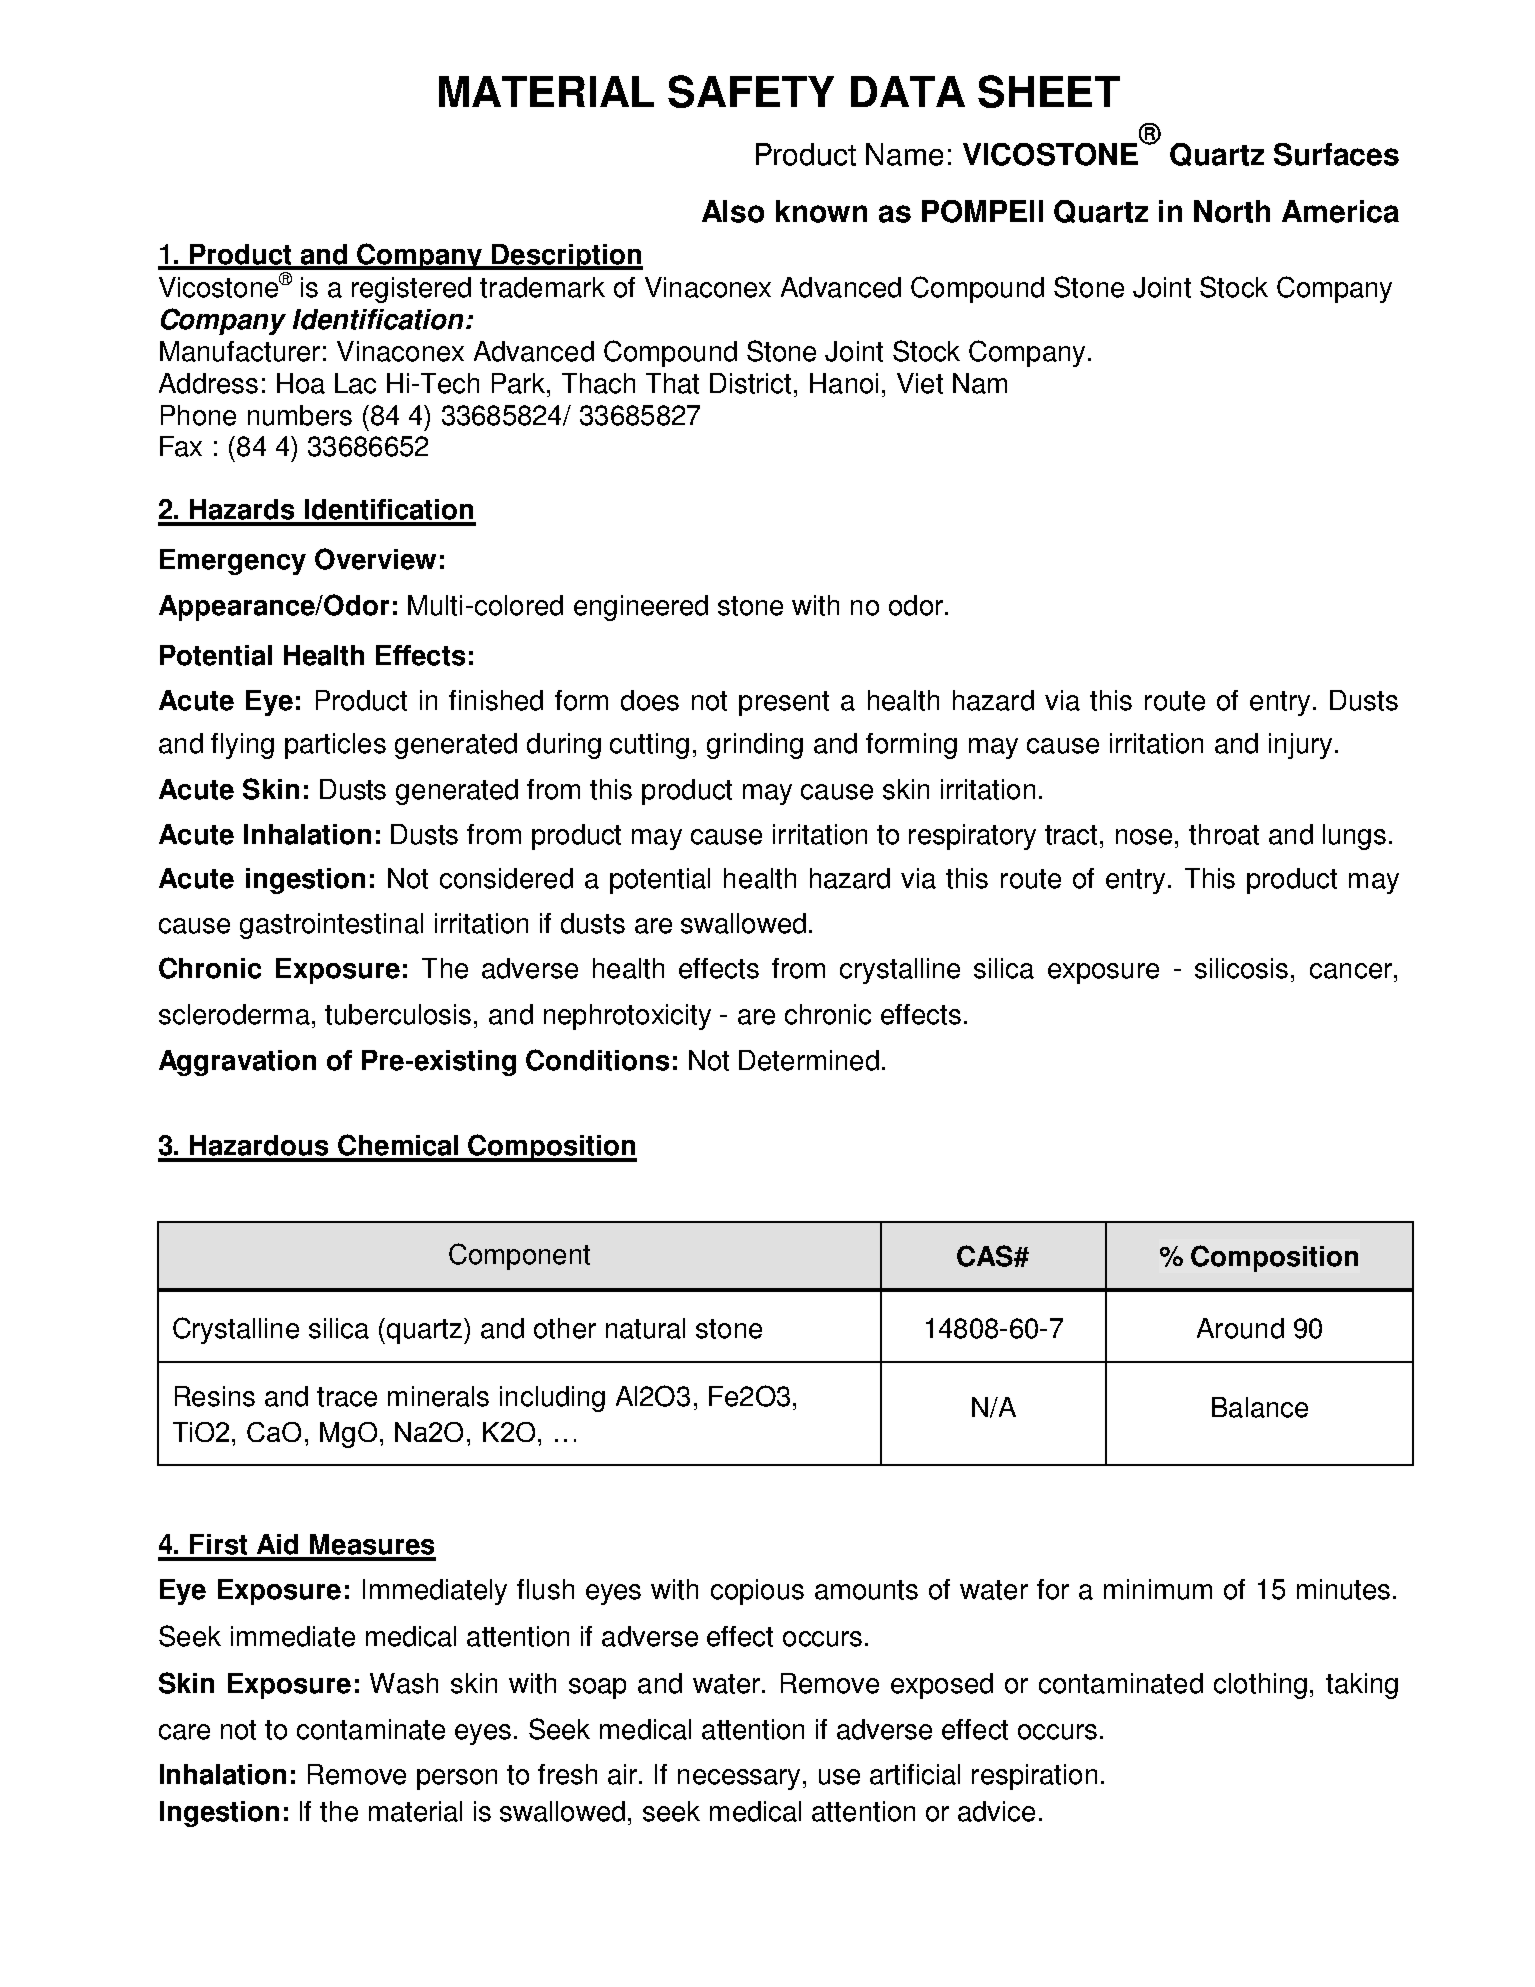  Describe the element at coordinates (1300, 746) in the image. I see `injury` at that location.
